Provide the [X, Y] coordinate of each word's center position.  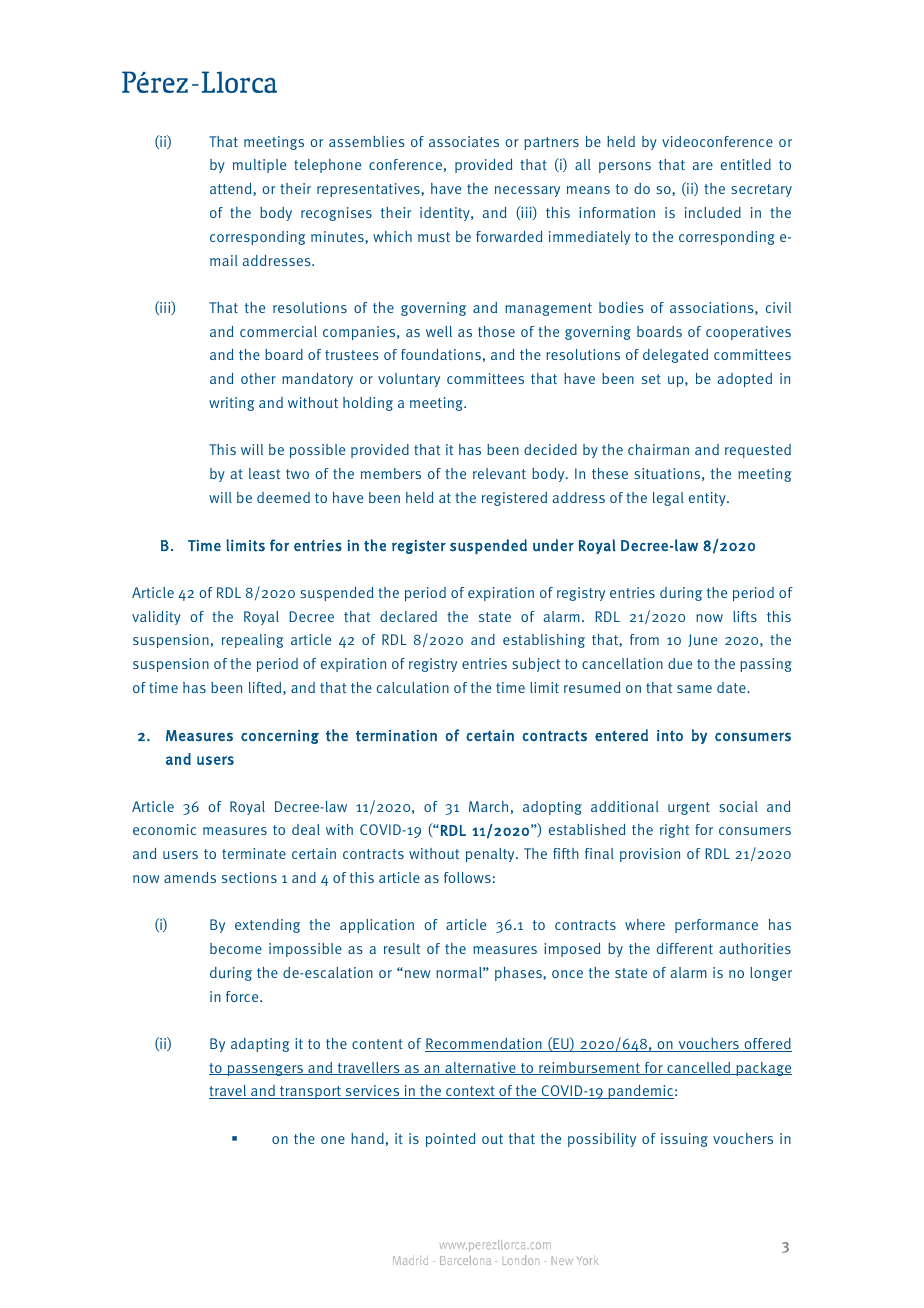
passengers [265, 1070]
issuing [684, 1140]
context [470, 1092]
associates [464, 141]
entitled [746, 164]
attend [232, 188]
